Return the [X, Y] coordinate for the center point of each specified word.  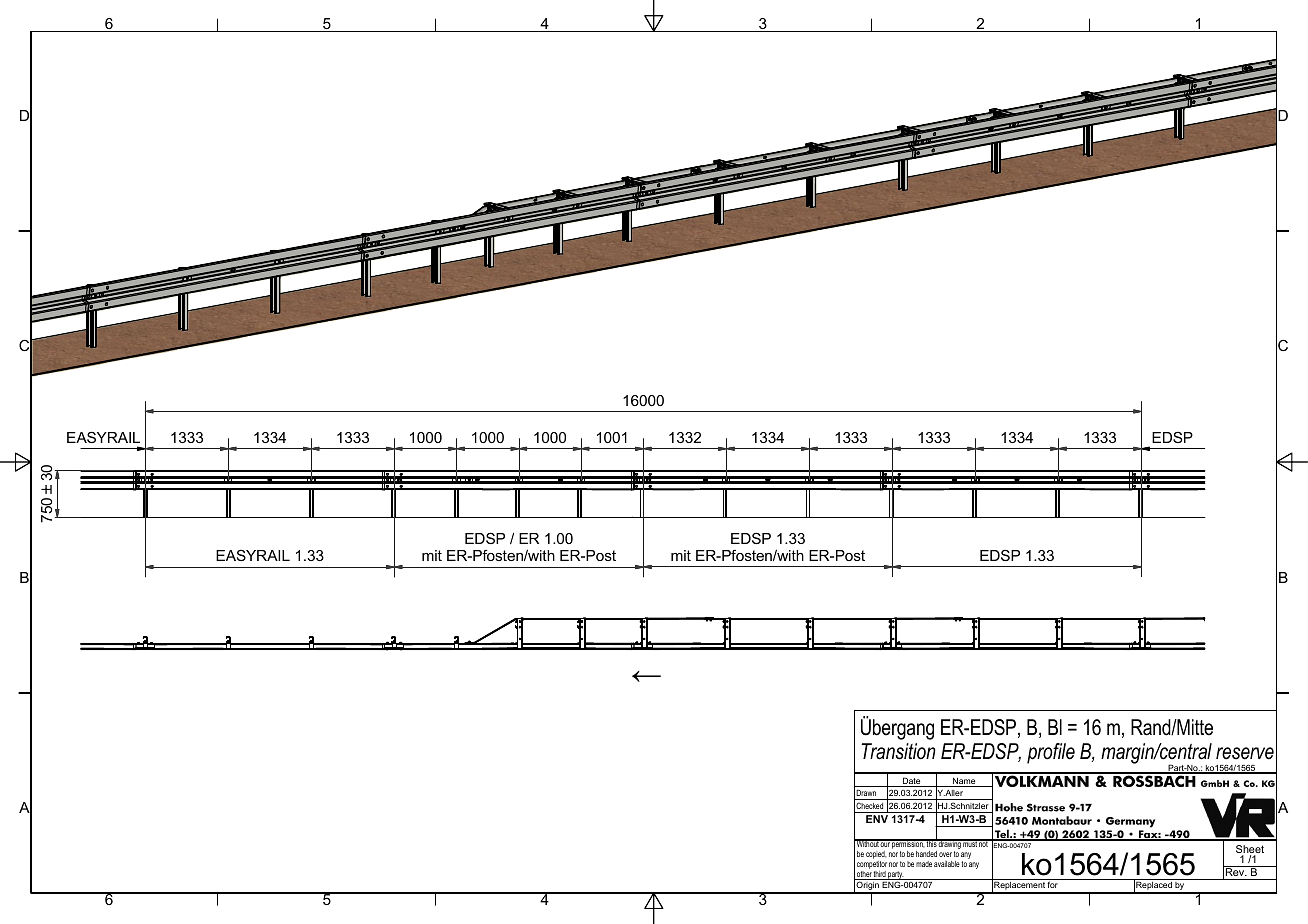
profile [1051, 753]
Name [964, 782]
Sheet [1250, 850]
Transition [898, 751]
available [947, 864]
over [945, 854]
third [880, 875]
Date [912, 782]
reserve [1245, 753]
